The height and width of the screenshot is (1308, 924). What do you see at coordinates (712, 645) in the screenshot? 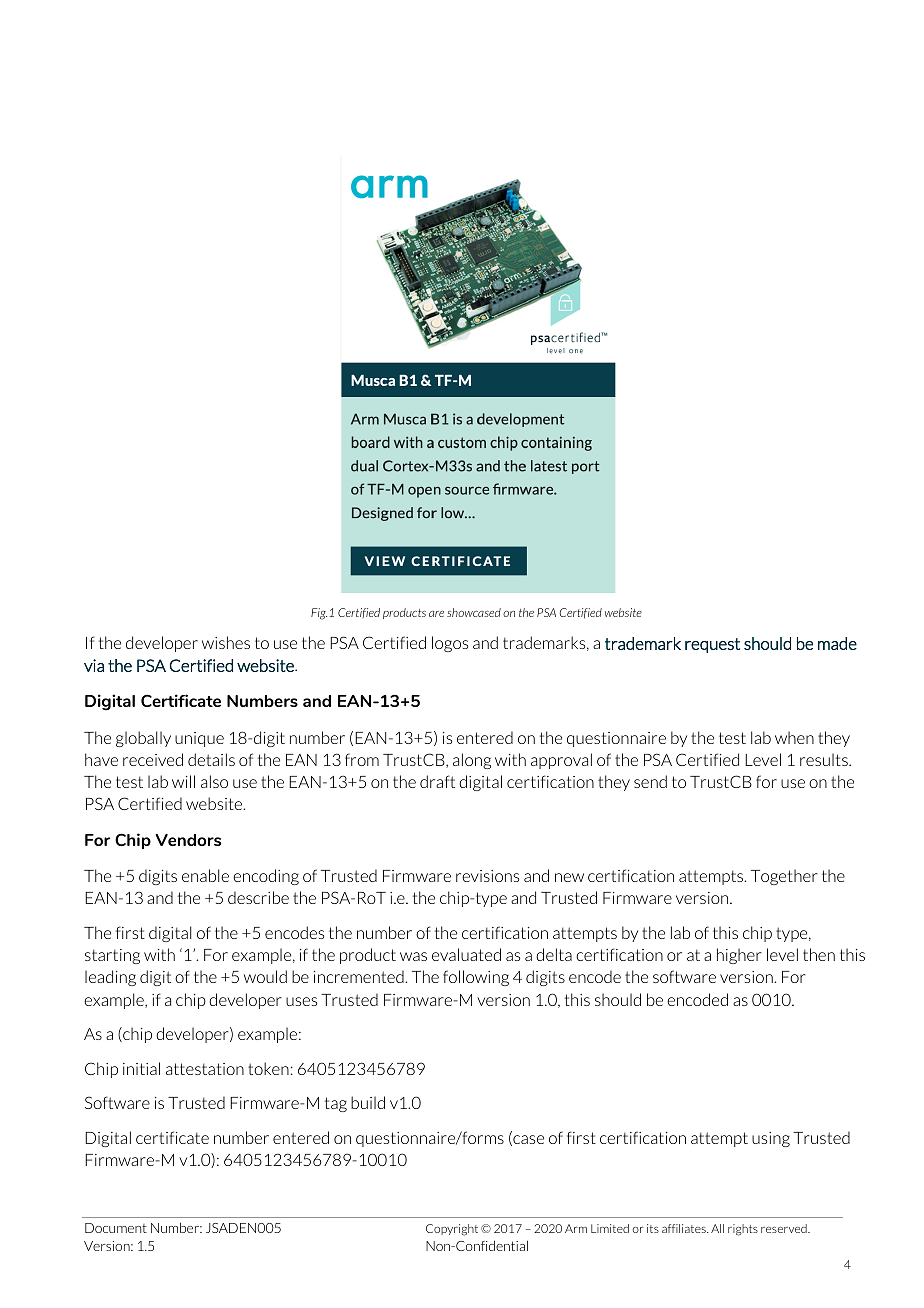
I see `request` at bounding box center [712, 645].
